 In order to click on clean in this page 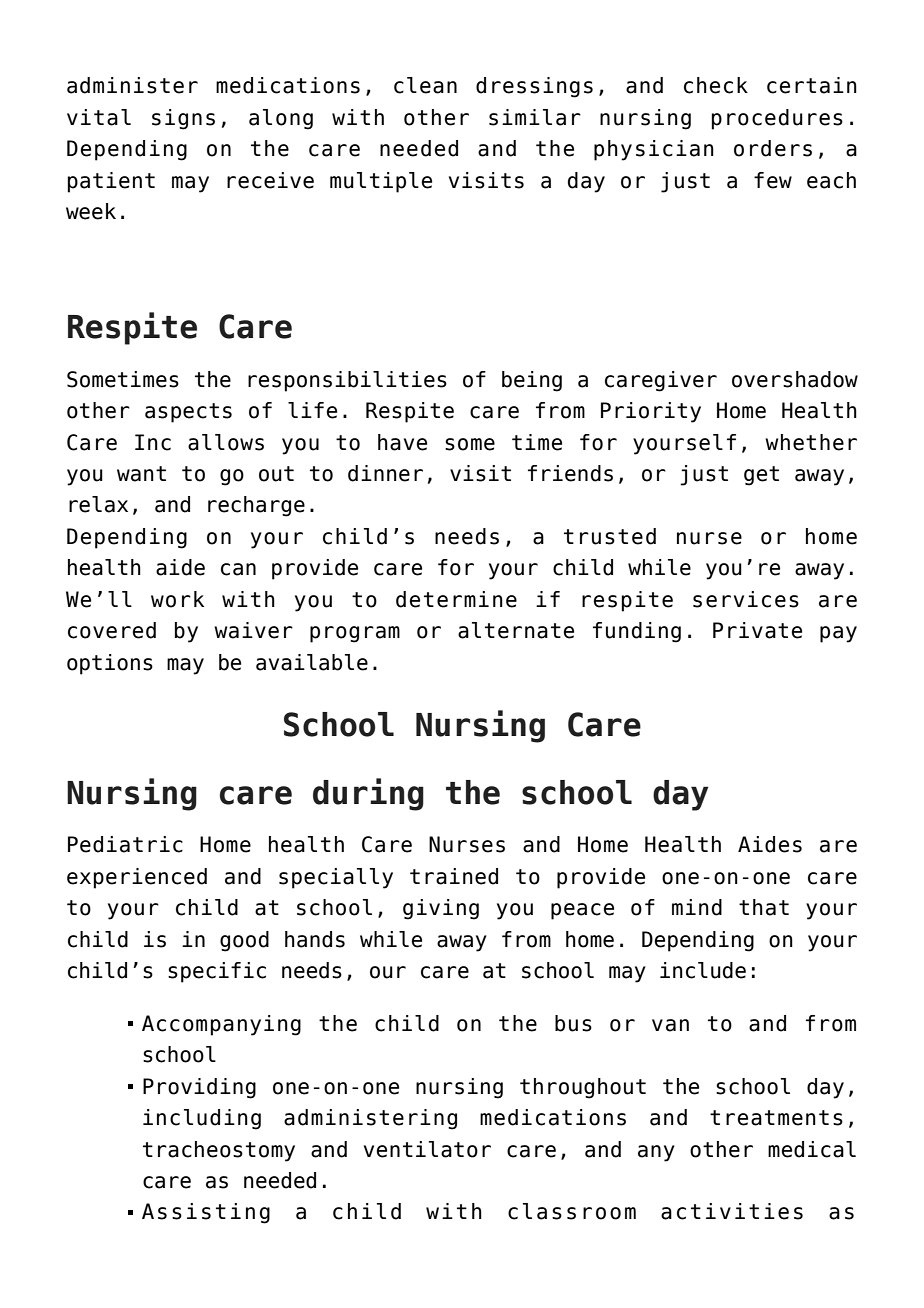, I will do `click(425, 85)`.
